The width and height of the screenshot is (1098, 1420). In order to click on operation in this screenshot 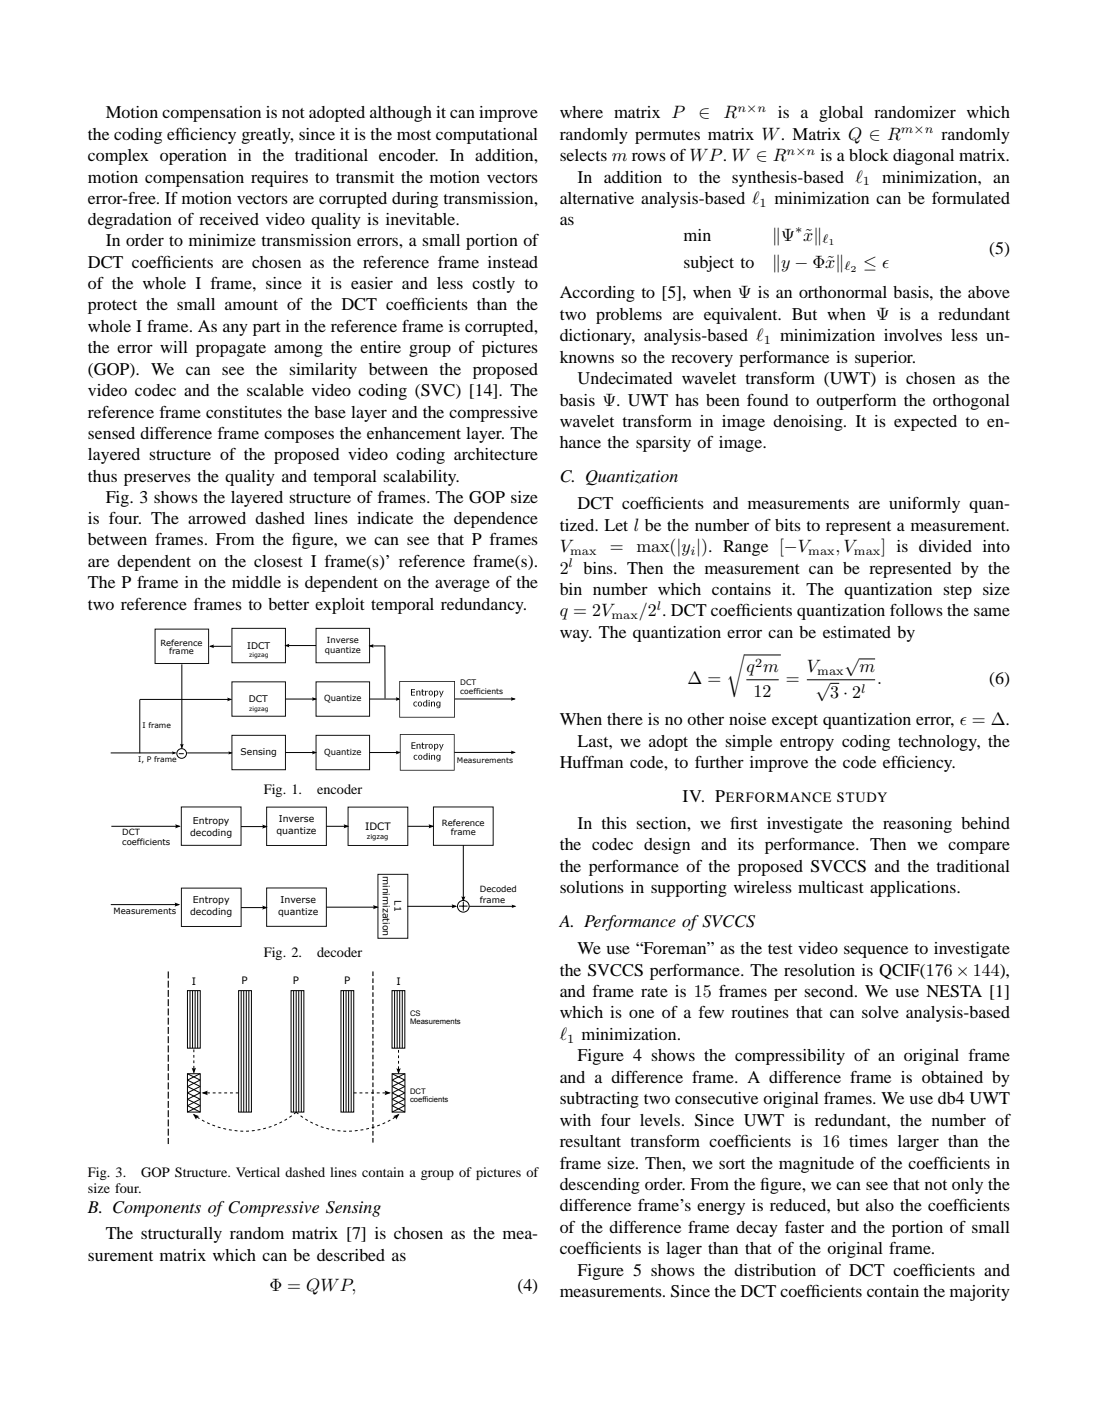, I will do `click(193, 157)`.
